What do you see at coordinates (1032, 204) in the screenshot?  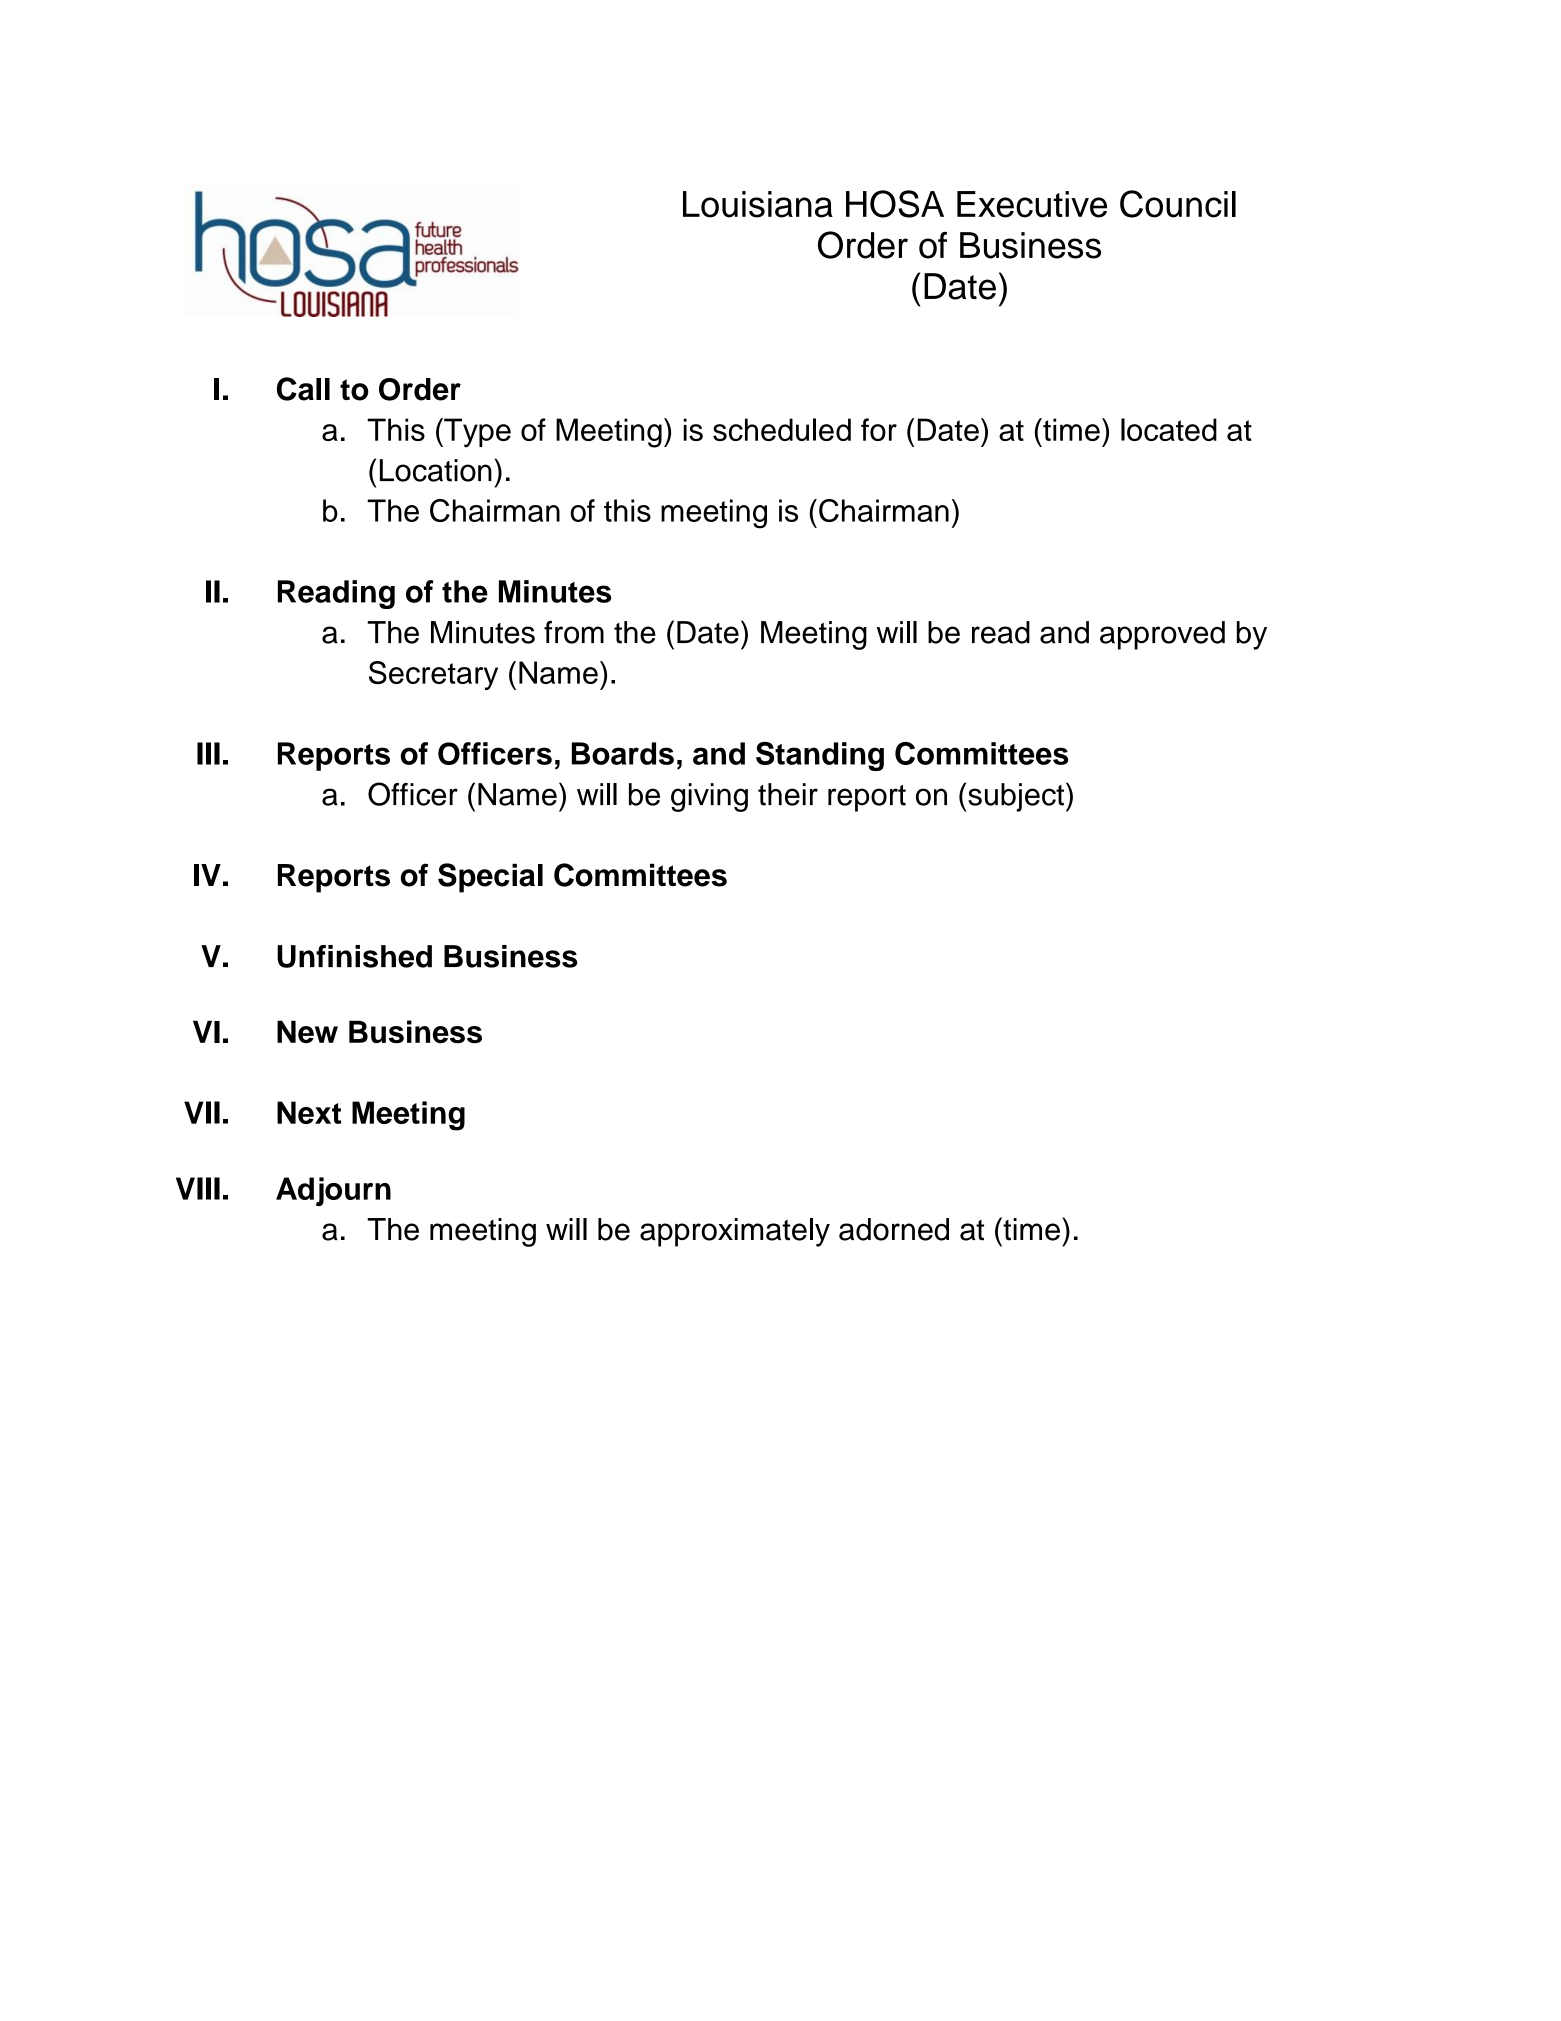 I see `Executive` at bounding box center [1032, 204].
